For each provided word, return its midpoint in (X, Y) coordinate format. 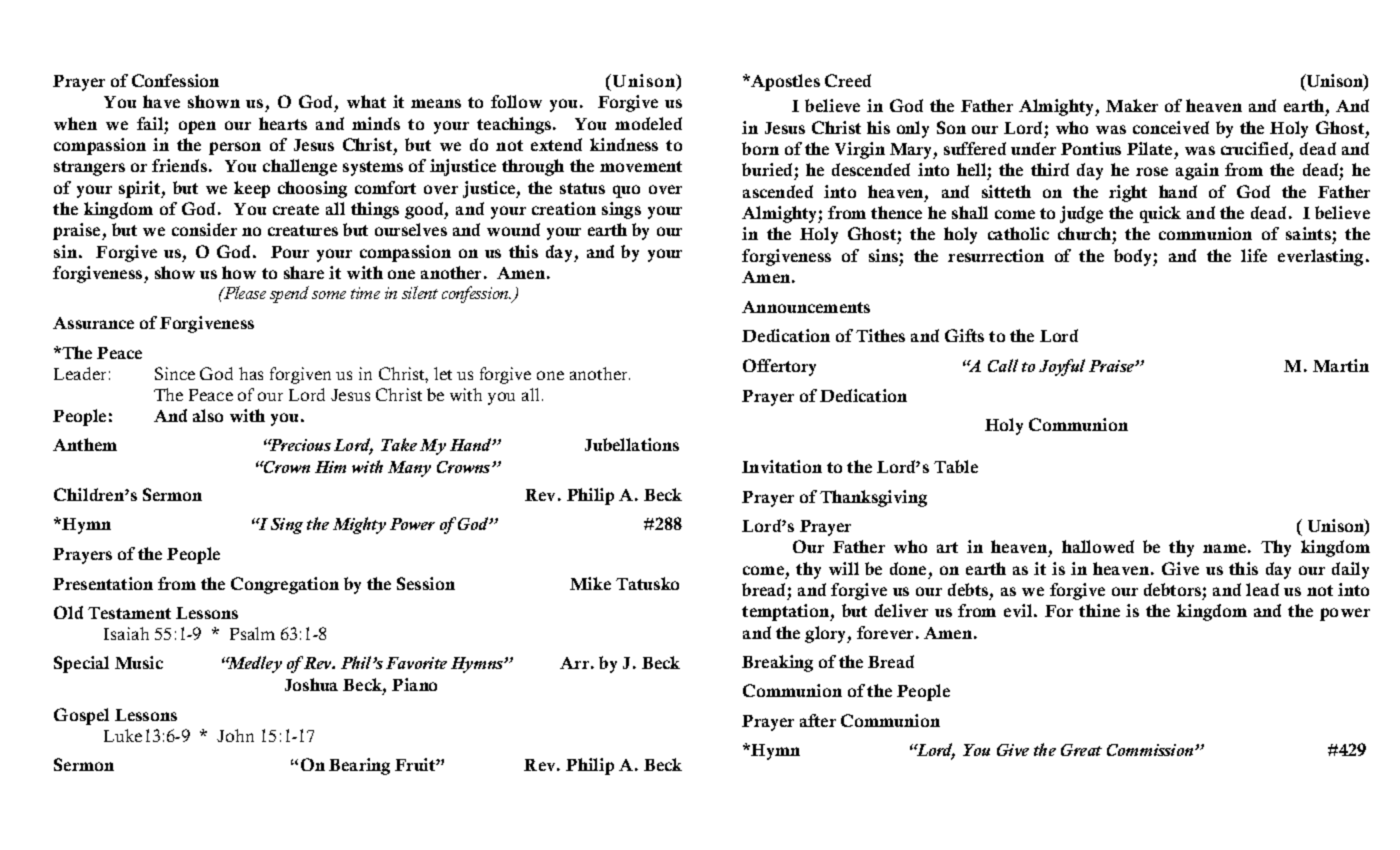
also (208, 415)
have (161, 101)
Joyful (1062, 367)
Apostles (784, 82)
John (235, 735)
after (818, 720)
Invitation (782, 466)
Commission (1151, 750)
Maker (1132, 105)
